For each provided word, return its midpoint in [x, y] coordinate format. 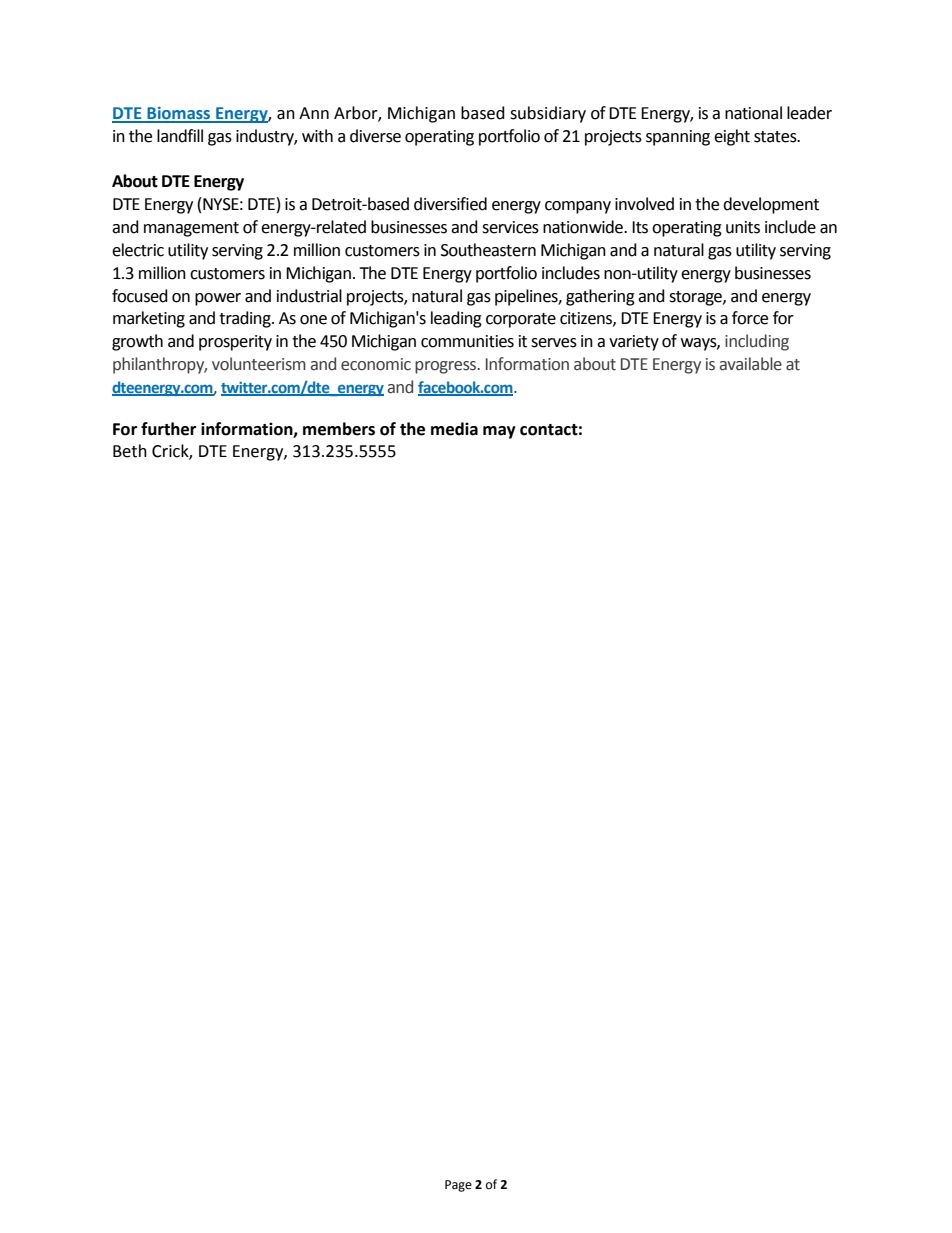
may [499, 432]
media [454, 429]
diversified [450, 204]
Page [458, 1186]
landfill [180, 136]
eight [732, 137]
